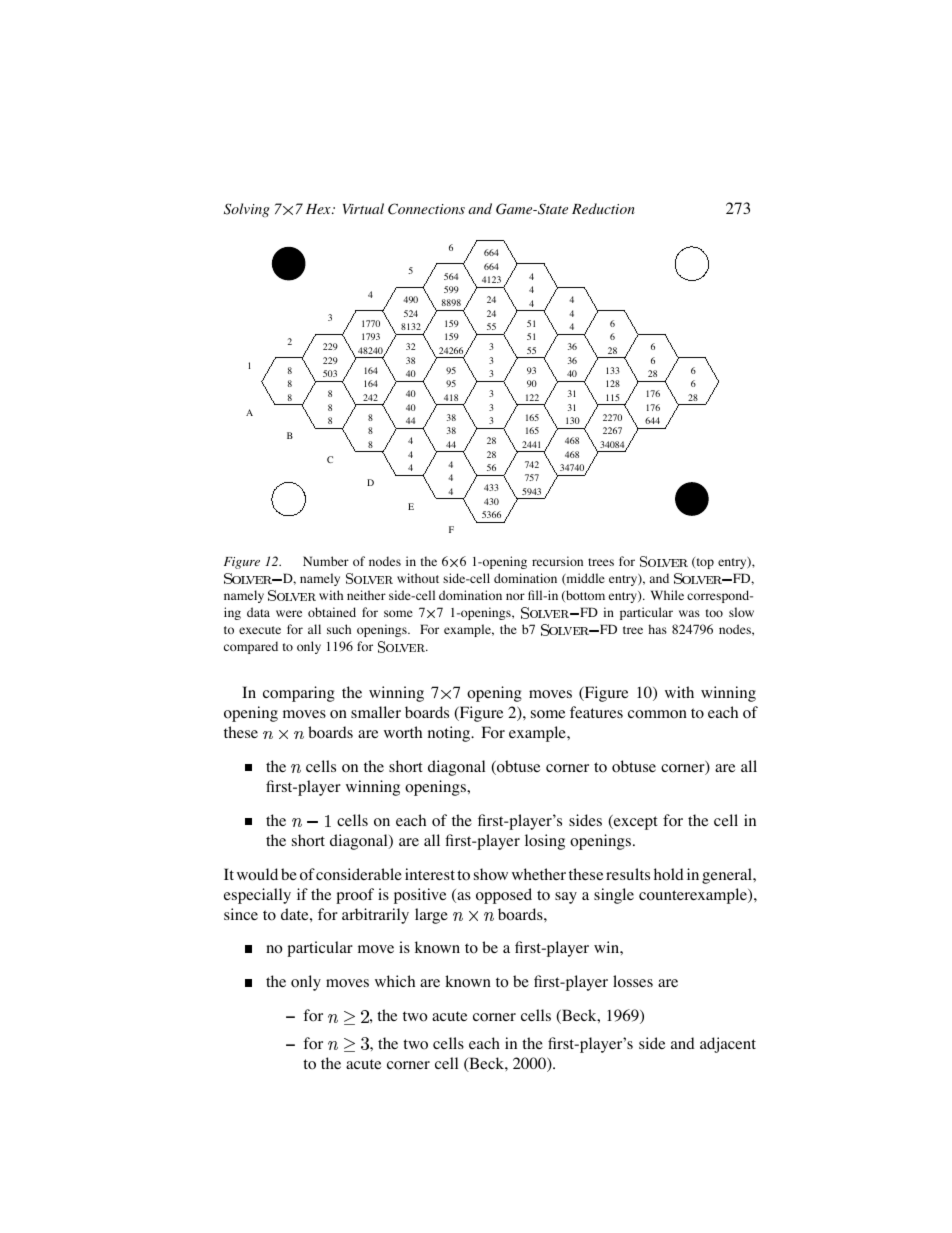 This image has width=952, height=1233. I want to click on While, so click(667, 595).
